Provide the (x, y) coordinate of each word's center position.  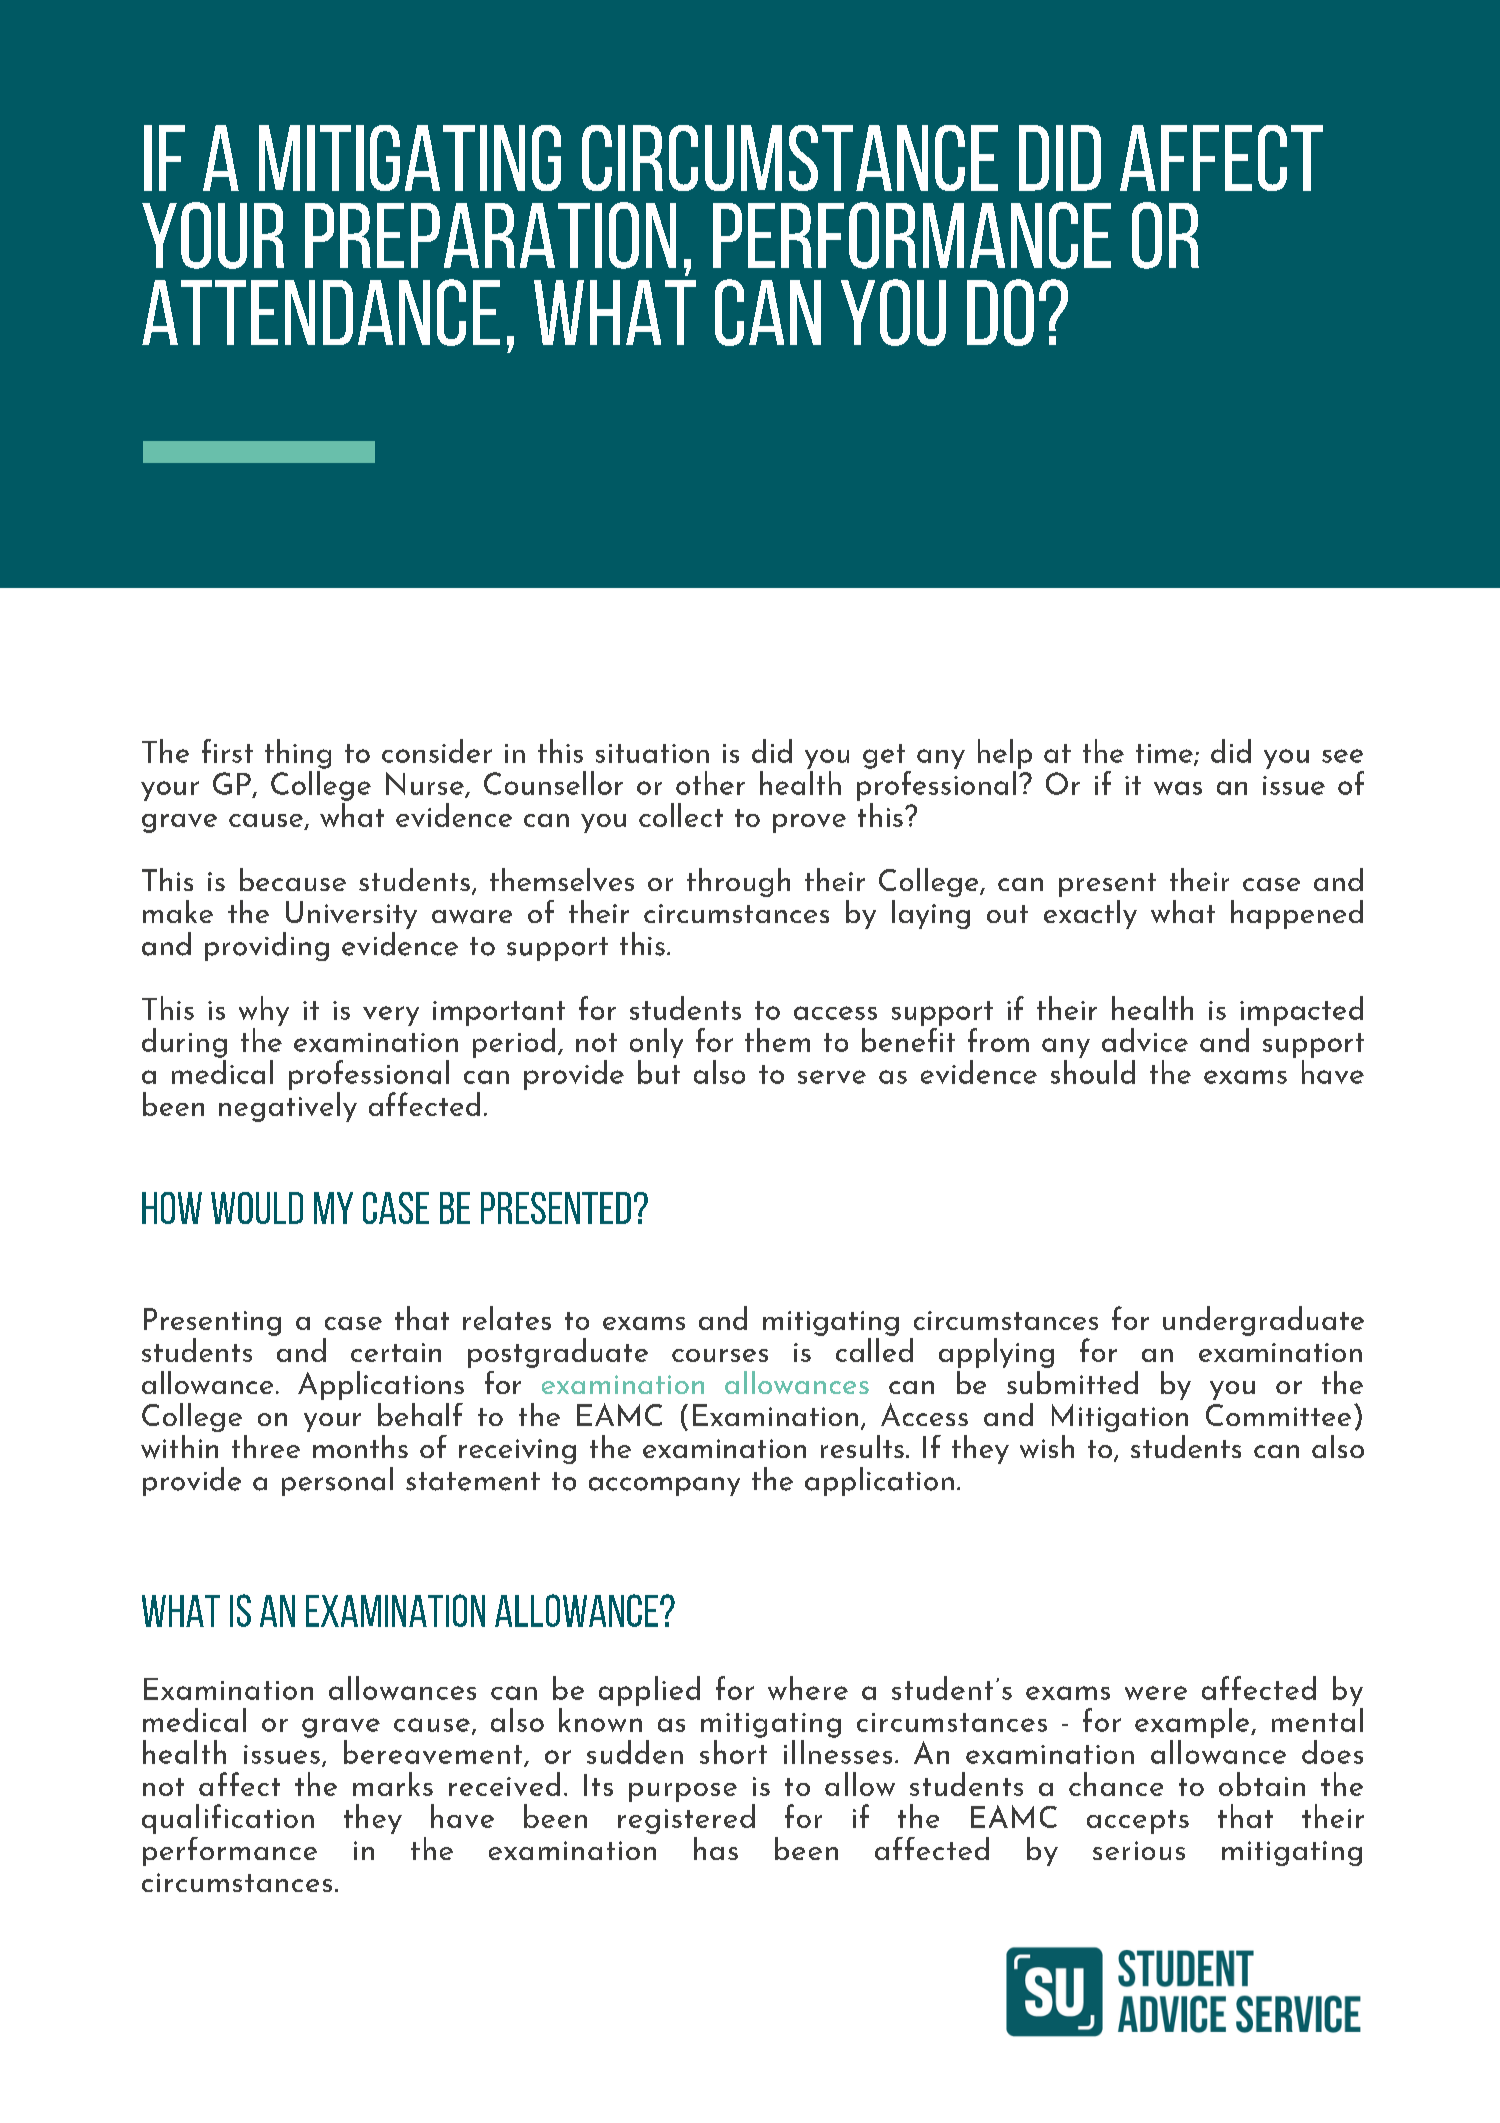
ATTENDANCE (321, 312)
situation (652, 753)
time (1165, 754)
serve (832, 1077)
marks (393, 1784)
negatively (288, 1105)
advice (1145, 1040)
